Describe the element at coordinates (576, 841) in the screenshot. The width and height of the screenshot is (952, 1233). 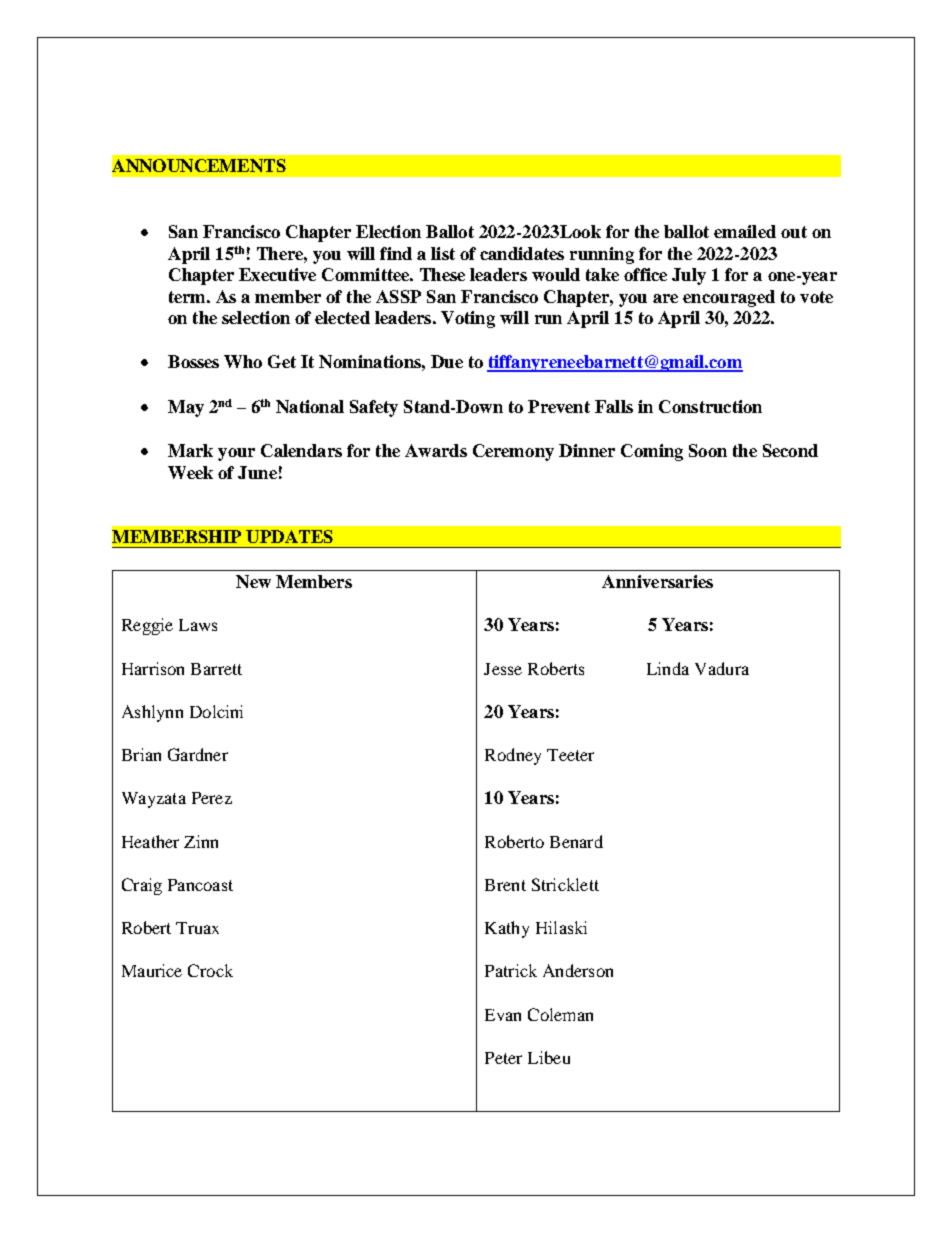
I see `Benard` at that location.
